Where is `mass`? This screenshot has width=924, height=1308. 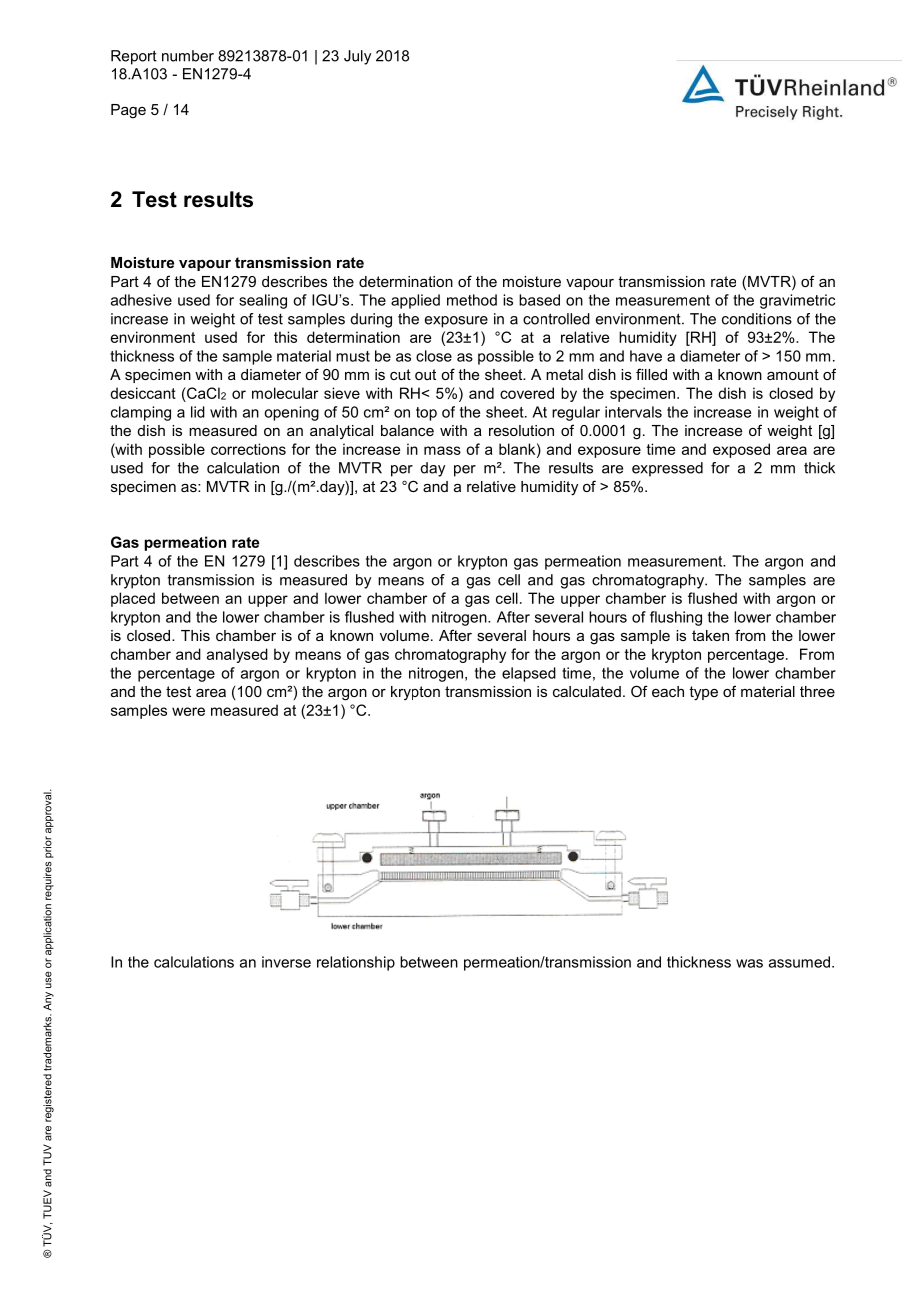
mass is located at coordinates (442, 450).
